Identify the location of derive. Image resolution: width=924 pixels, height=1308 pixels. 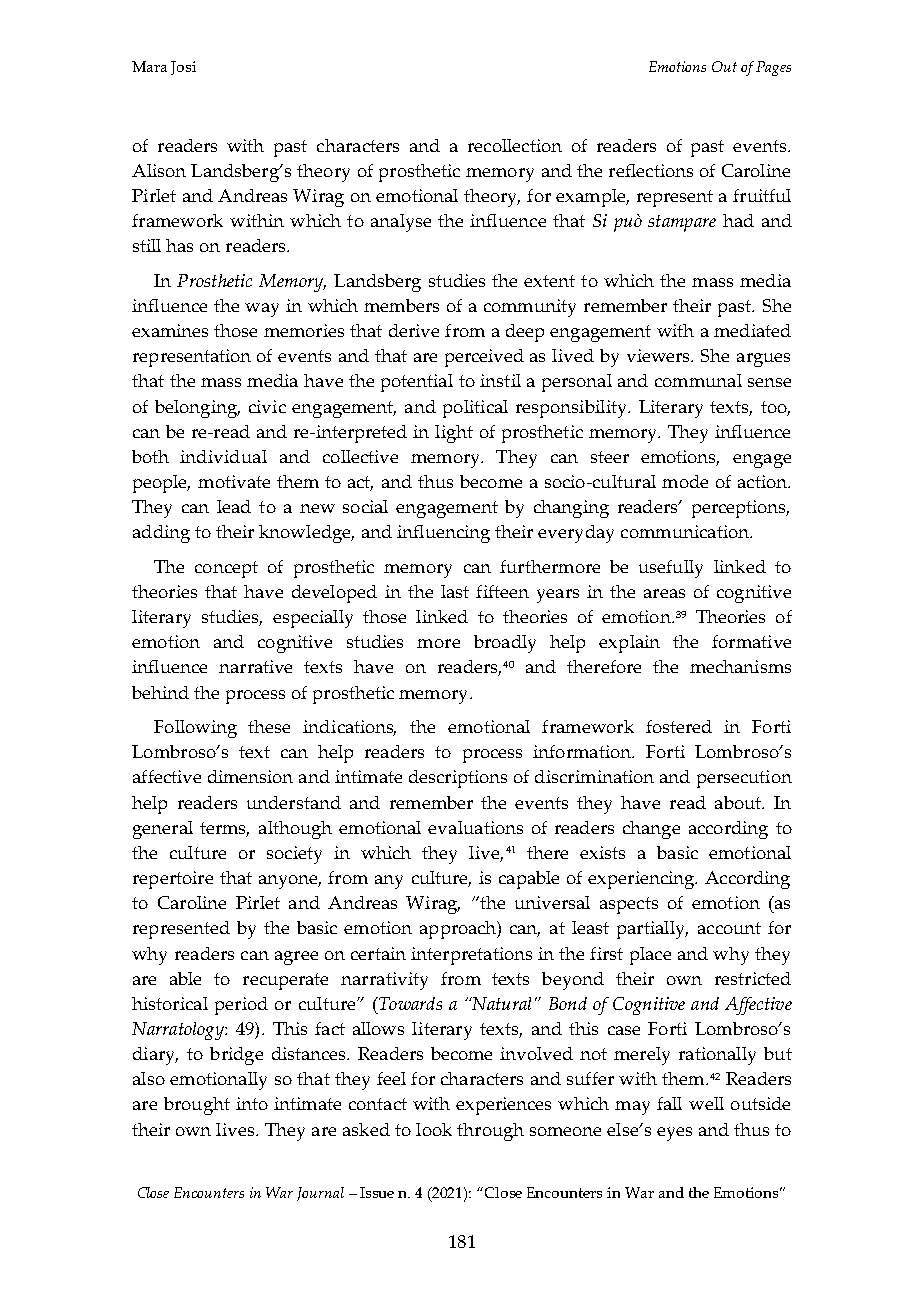
(414, 330).
